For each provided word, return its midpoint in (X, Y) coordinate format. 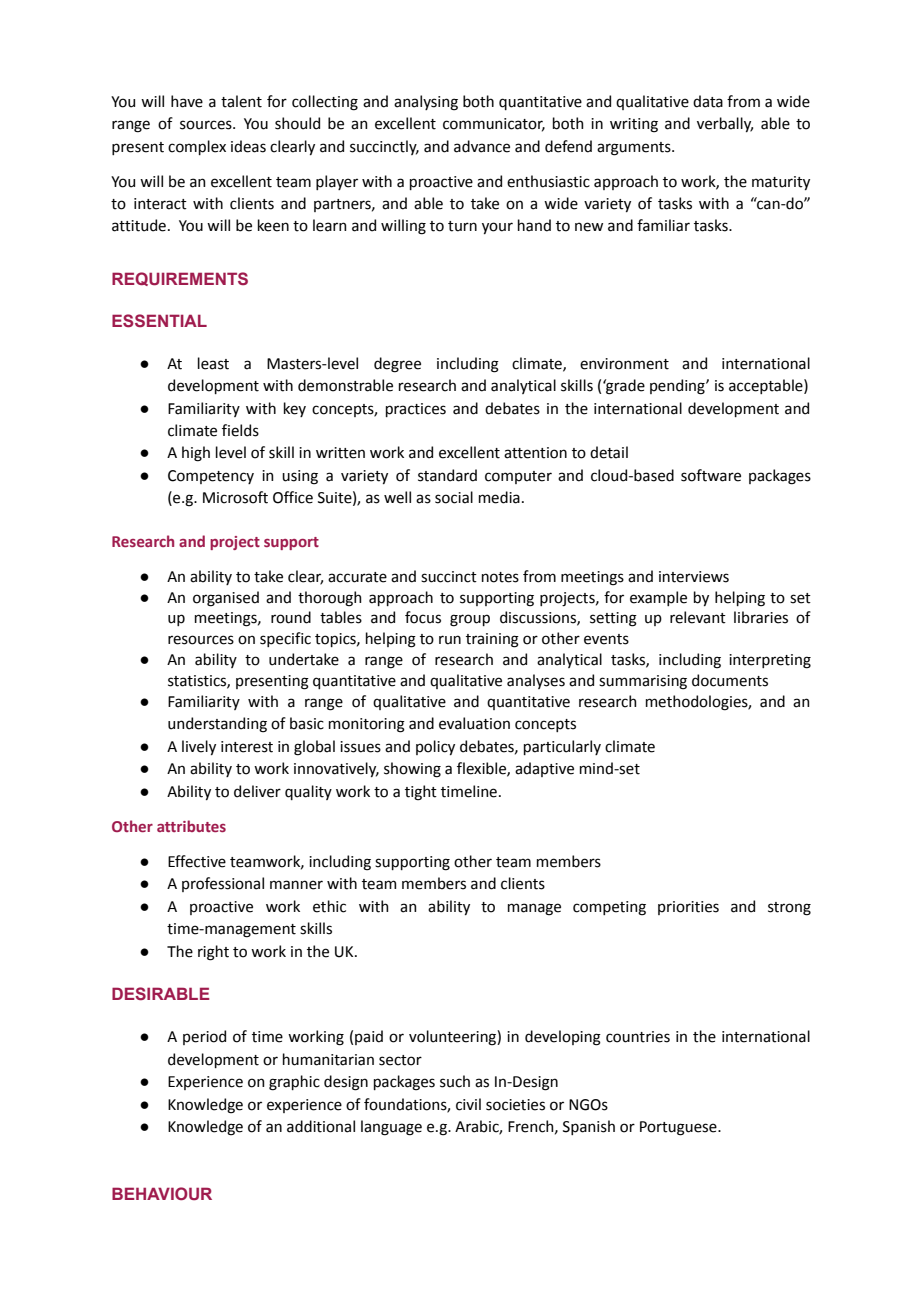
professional (223, 884)
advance (482, 146)
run (450, 640)
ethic (329, 906)
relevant (698, 617)
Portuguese (679, 1128)
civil (468, 1104)
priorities (688, 908)
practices (416, 410)
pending (678, 387)
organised (226, 599)
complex (197, 147)
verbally (725, 124)
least (213, 363)
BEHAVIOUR (162, 1193)
